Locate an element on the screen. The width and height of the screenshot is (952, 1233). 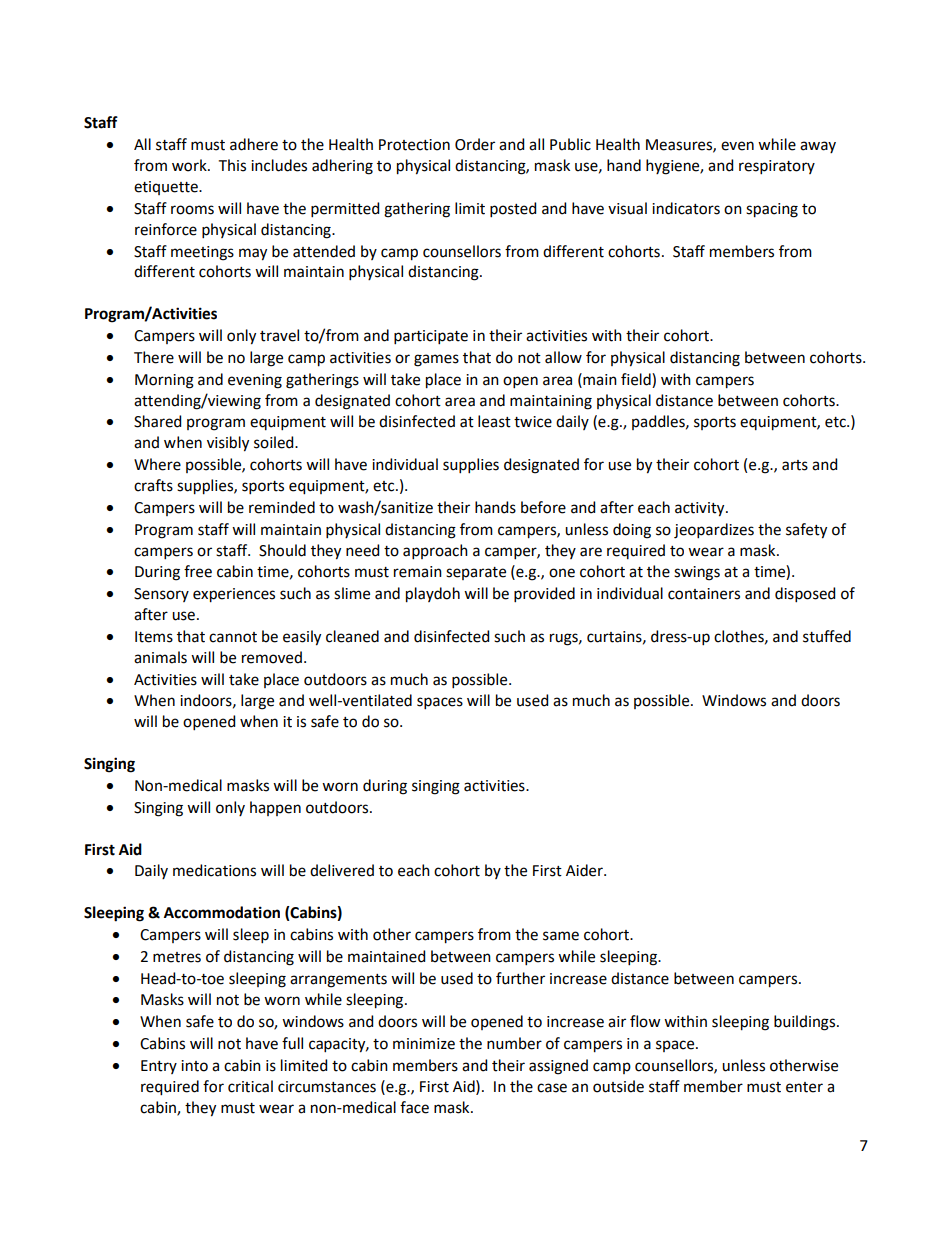
Order is located at coordinates (475, 144).
